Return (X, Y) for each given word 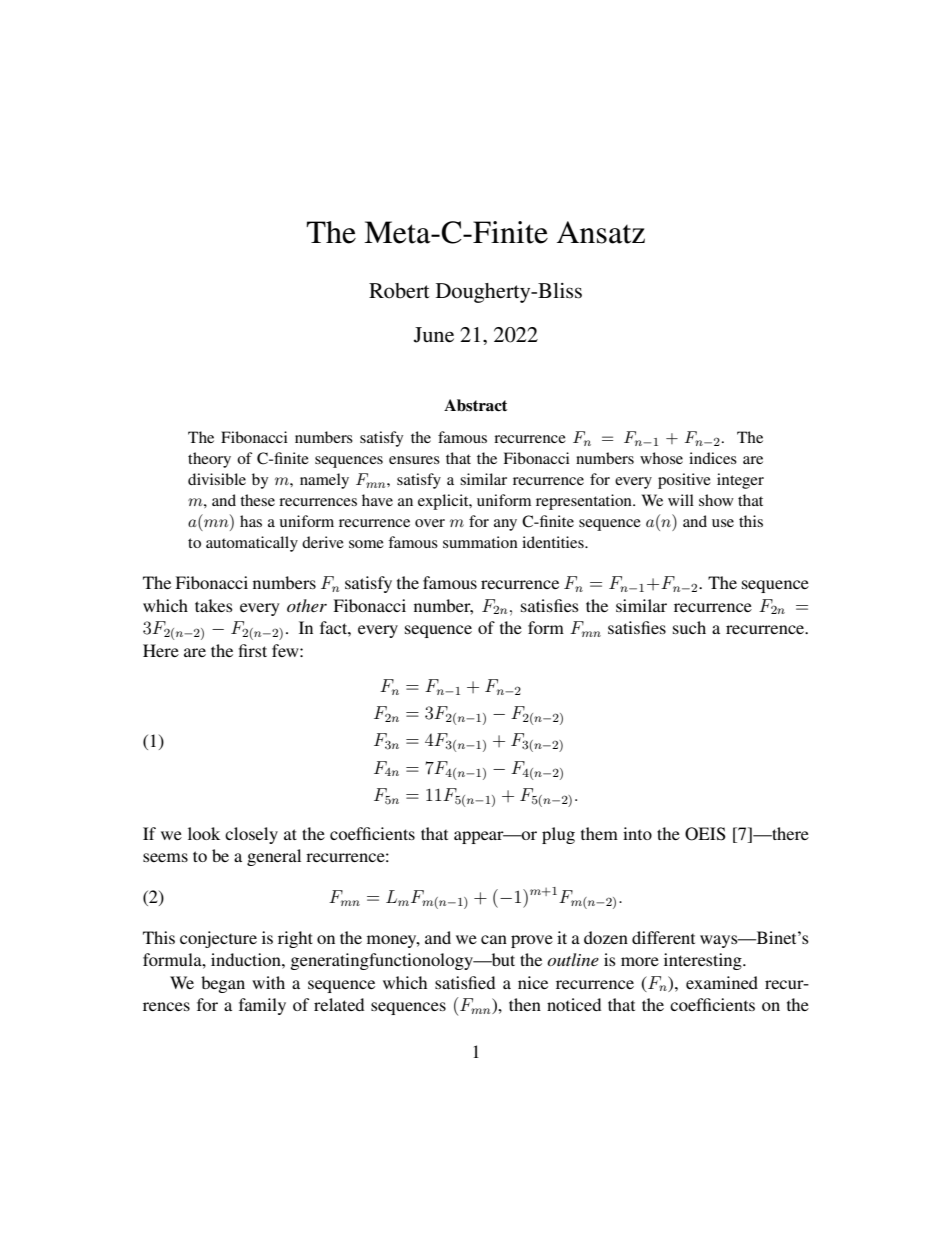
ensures (414, 460)
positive (684, 481)
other (307, 605)
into (637, 833)
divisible (217, 479)
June (434, 335)
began (223, 984)
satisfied (465, 982)
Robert (399, 291)
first (253, 650)
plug (558, 835)
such (689, 627)
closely (251, 835)
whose (661, 458)
